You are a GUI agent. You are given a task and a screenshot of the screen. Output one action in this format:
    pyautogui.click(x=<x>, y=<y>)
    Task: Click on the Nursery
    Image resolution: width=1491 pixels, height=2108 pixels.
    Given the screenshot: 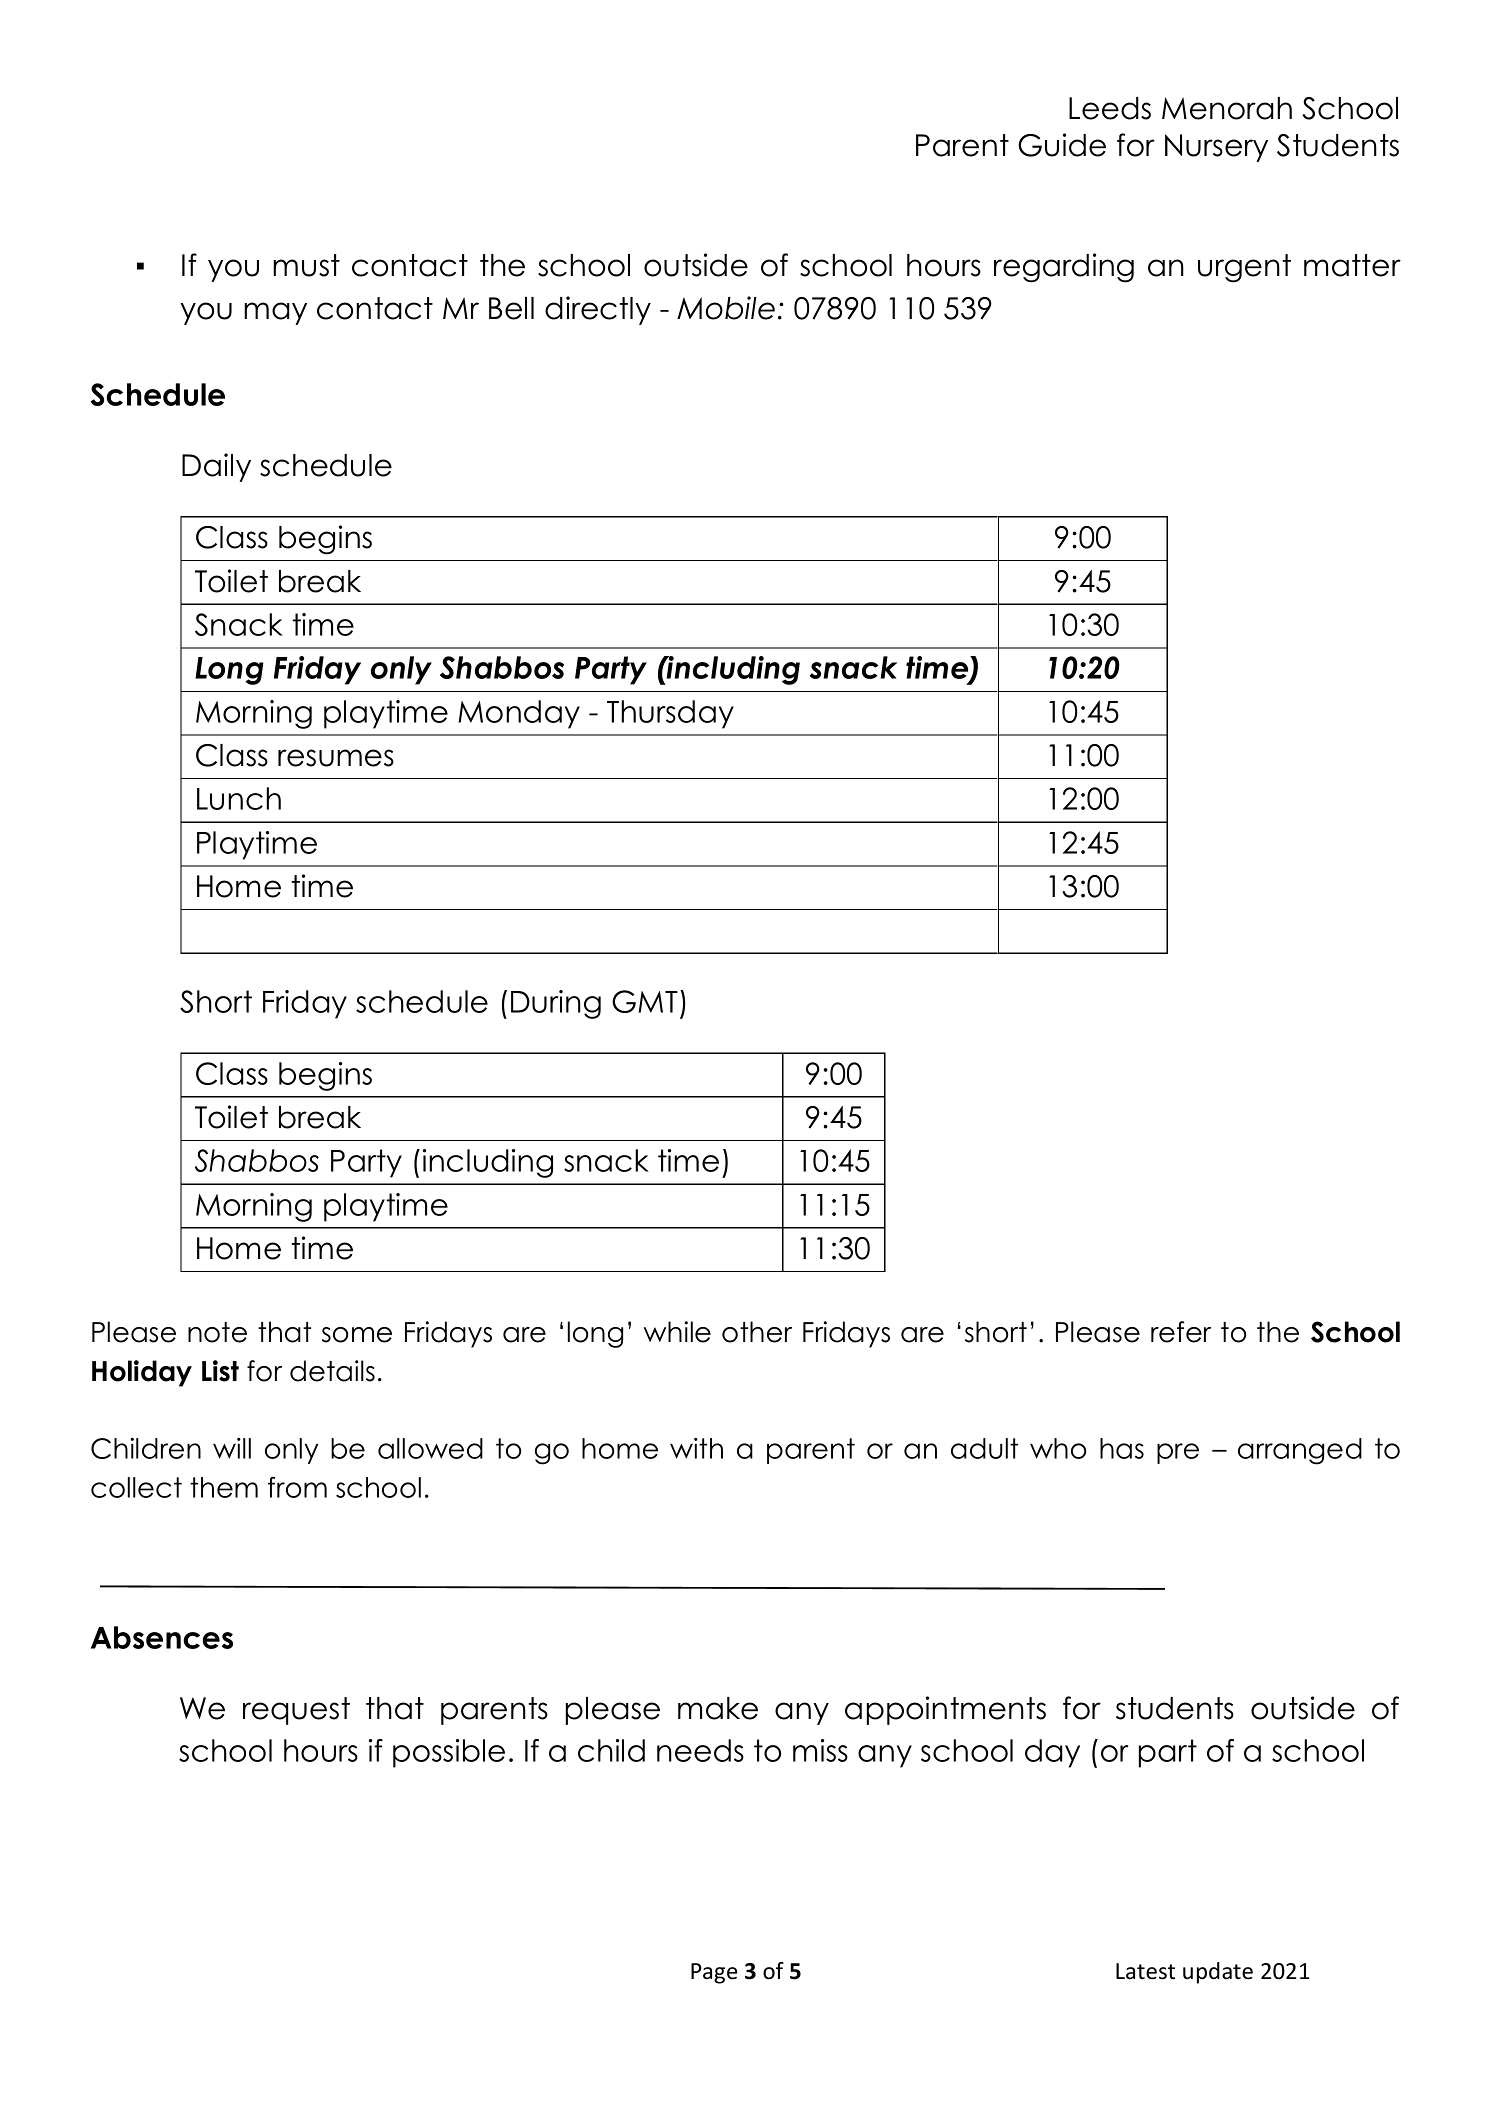 What is the action you would take?
    pyautogui.click(x=1216, y=148)
